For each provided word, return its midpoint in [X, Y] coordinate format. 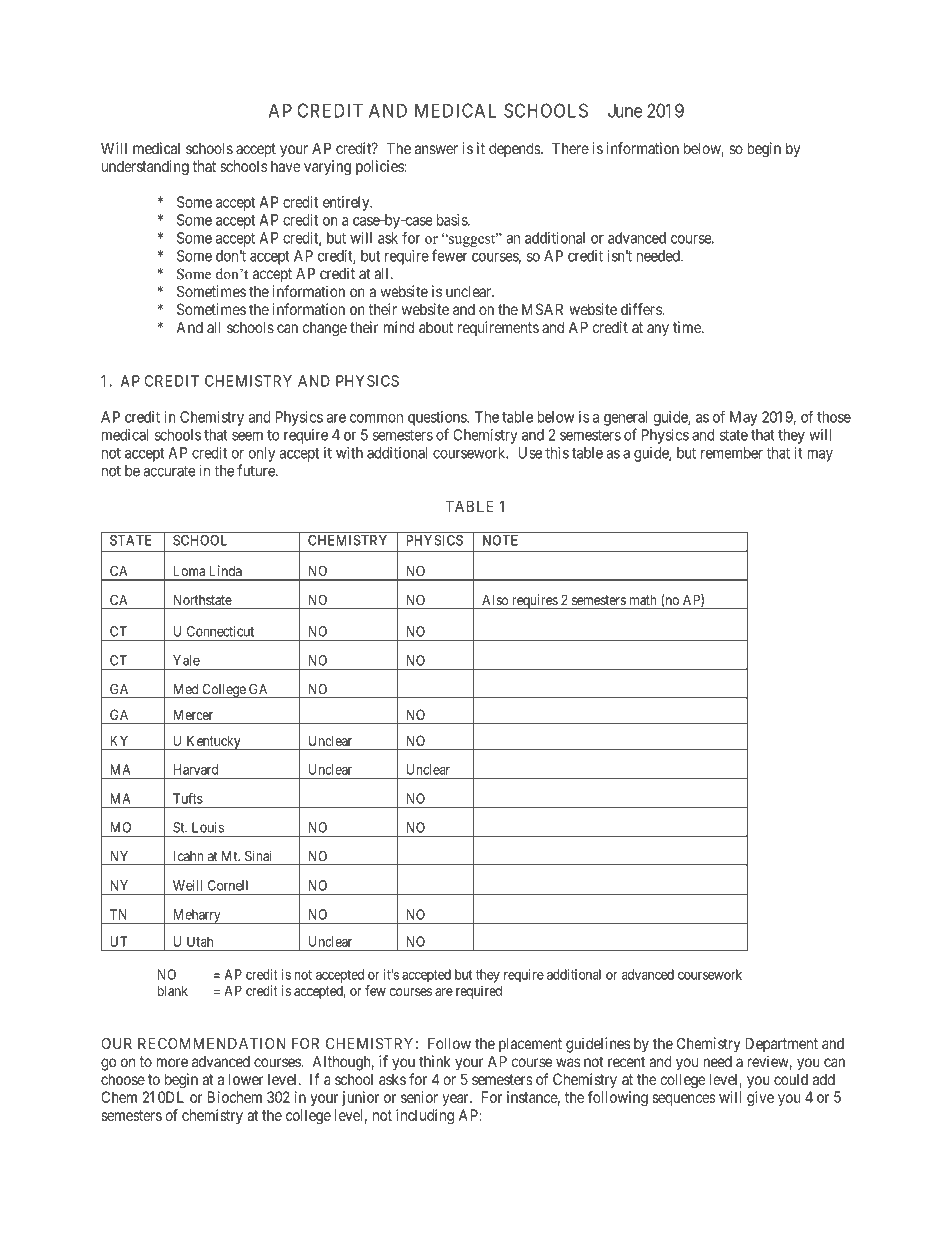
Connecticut [220, 631]
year [456, 1100]
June [625, 110]
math [643, 600]
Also [495, 600]
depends [515, 149]
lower [246, 1079]
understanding [145, 167]
